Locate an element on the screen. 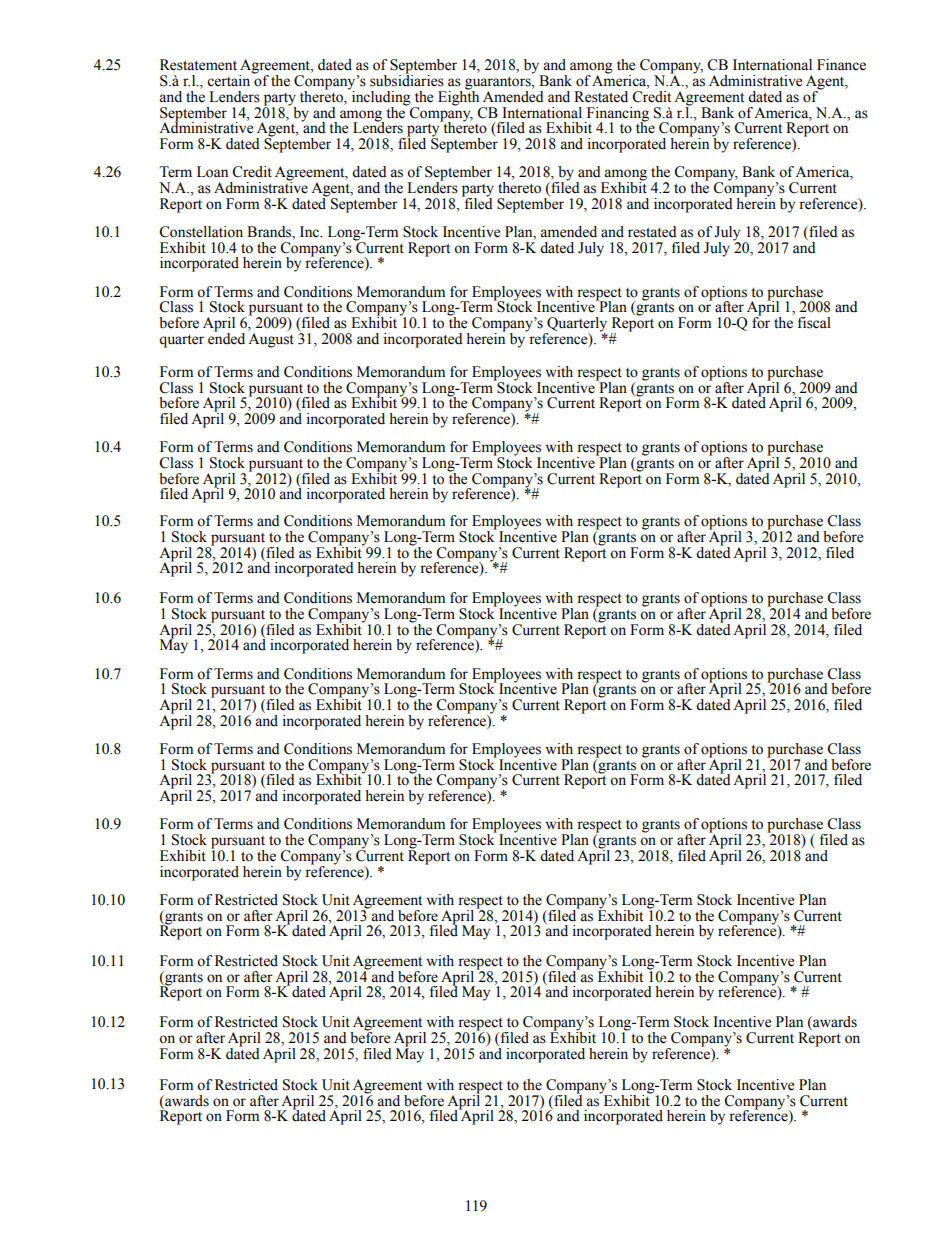 The image size is (952, 1241). certain is located at coordinates (228, 81).
